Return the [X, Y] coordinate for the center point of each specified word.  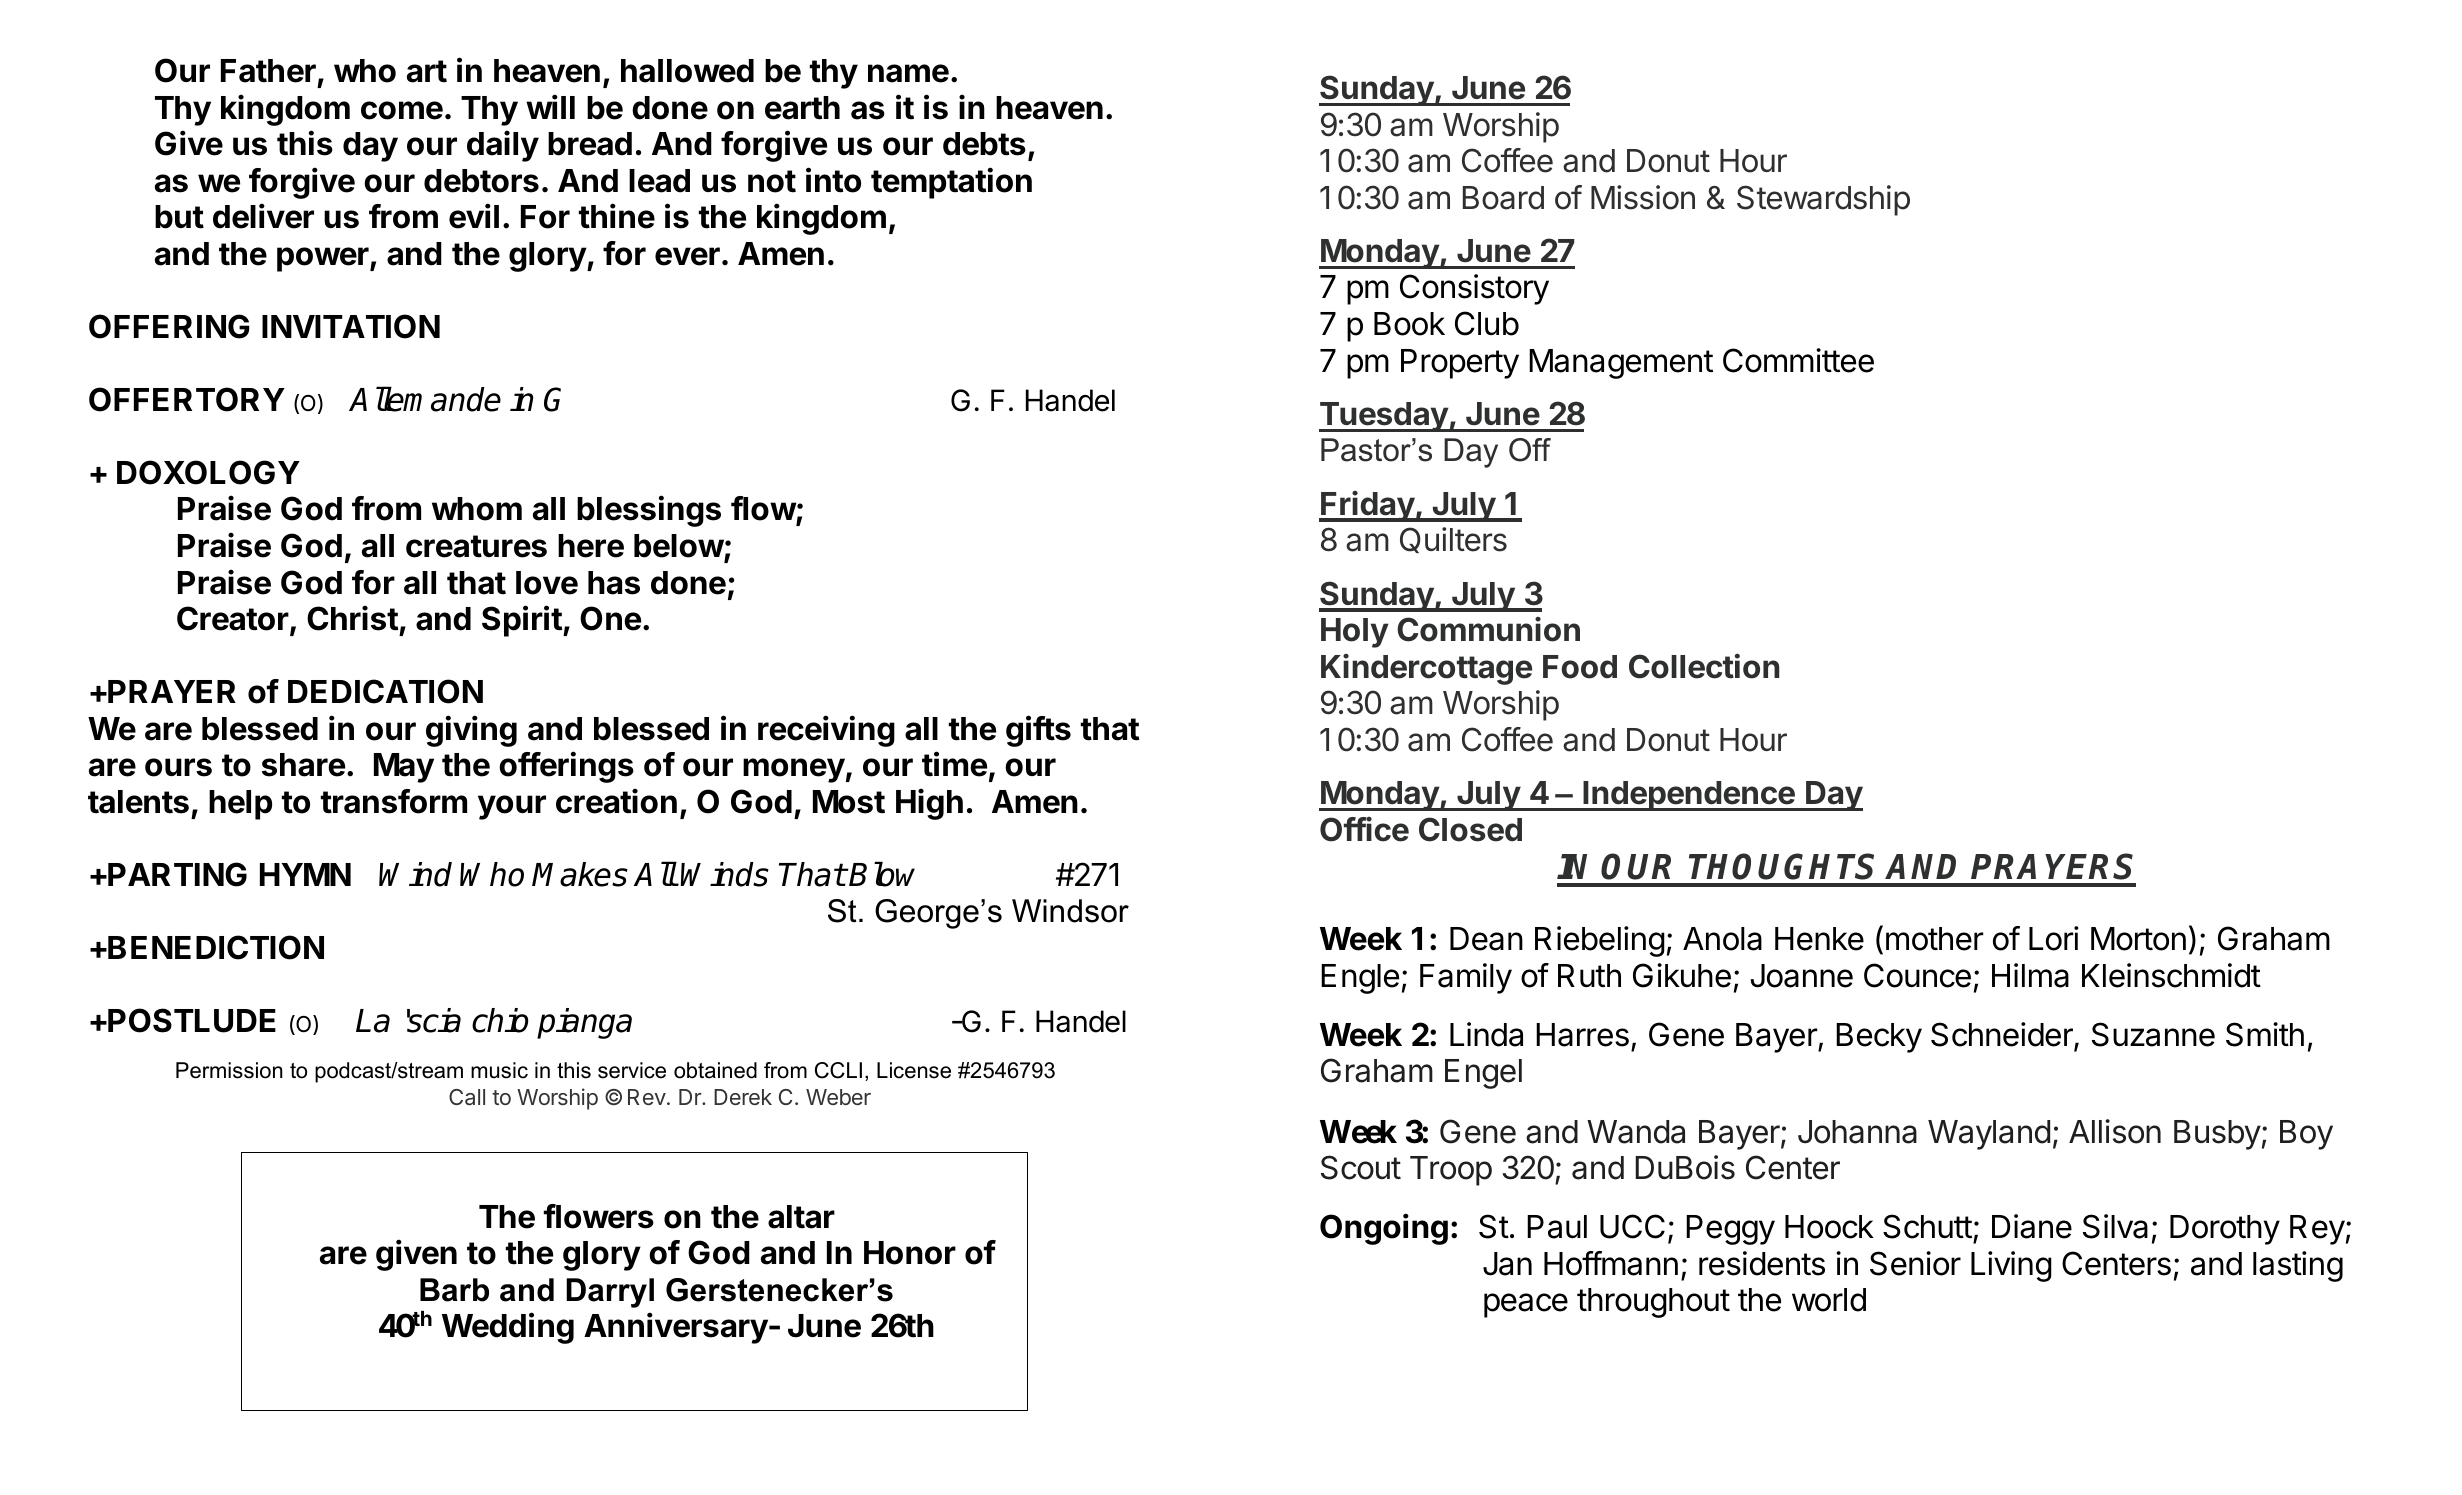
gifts [1038, 731]
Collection [1704, 666]
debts [984, 144]
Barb [454, 1290]
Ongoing [1384, 1229]
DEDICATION [385, 691]
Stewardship [1823, 200]
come [402, 110]
